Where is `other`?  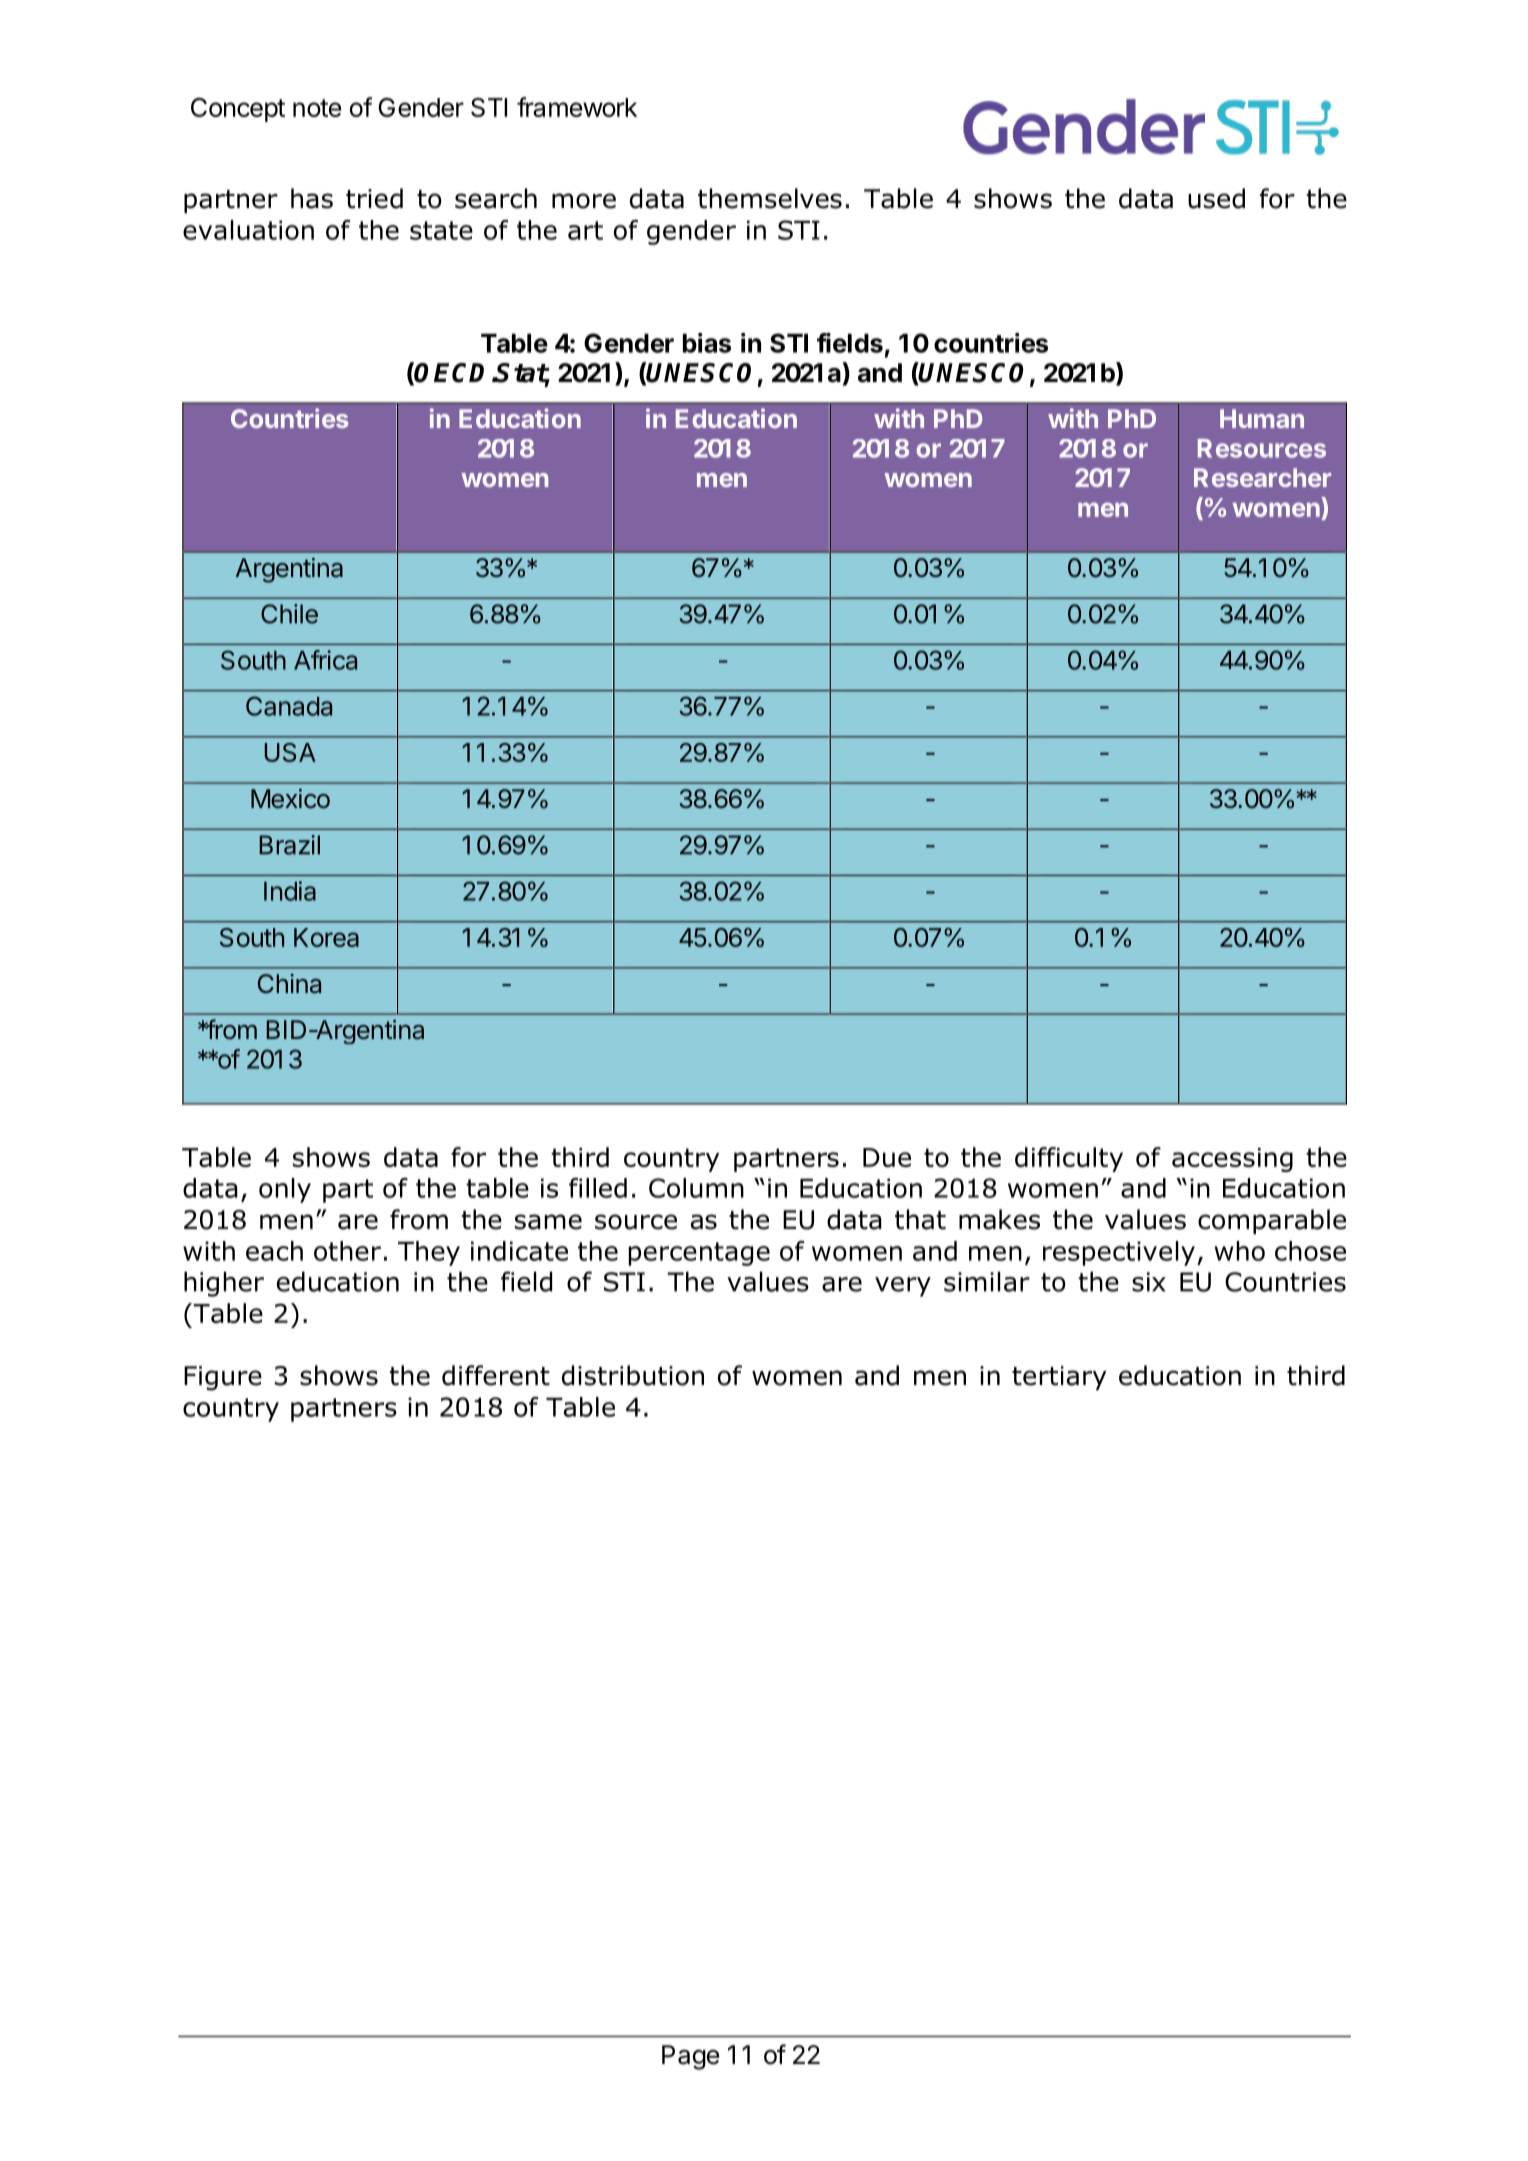
other is located at coordinates (347, 1251).
